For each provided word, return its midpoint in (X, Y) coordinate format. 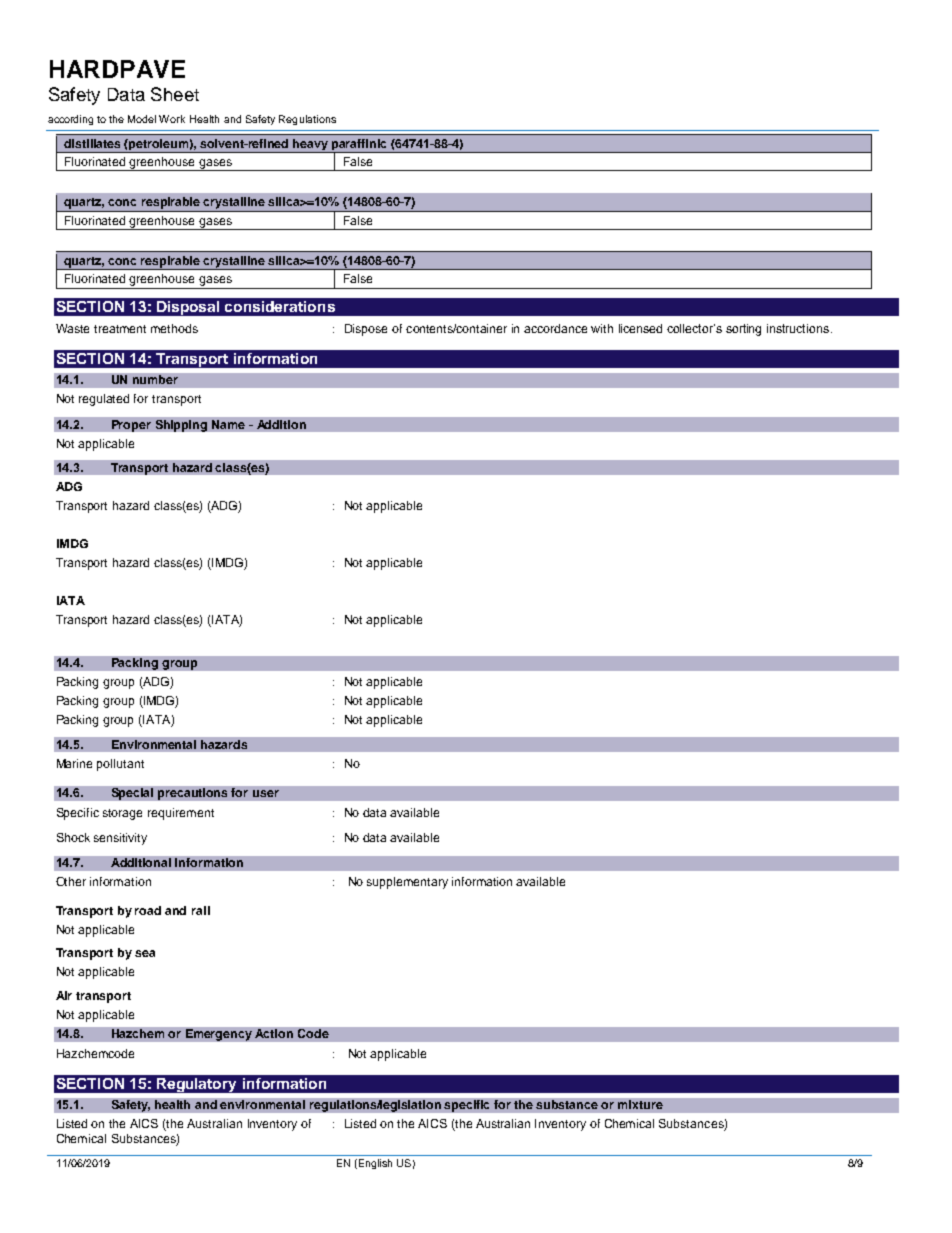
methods (174, 328)
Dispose (366, 330)
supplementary (407, 883)
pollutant (120, 765)
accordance (555, 328)
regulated (104, 400)
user (266, 793)
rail (201, 910)
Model (142, 119)
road (148, 910)
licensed (640, 328)
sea (145, 953)
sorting (743, 330)
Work (172, 119)
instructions (799, 328)
